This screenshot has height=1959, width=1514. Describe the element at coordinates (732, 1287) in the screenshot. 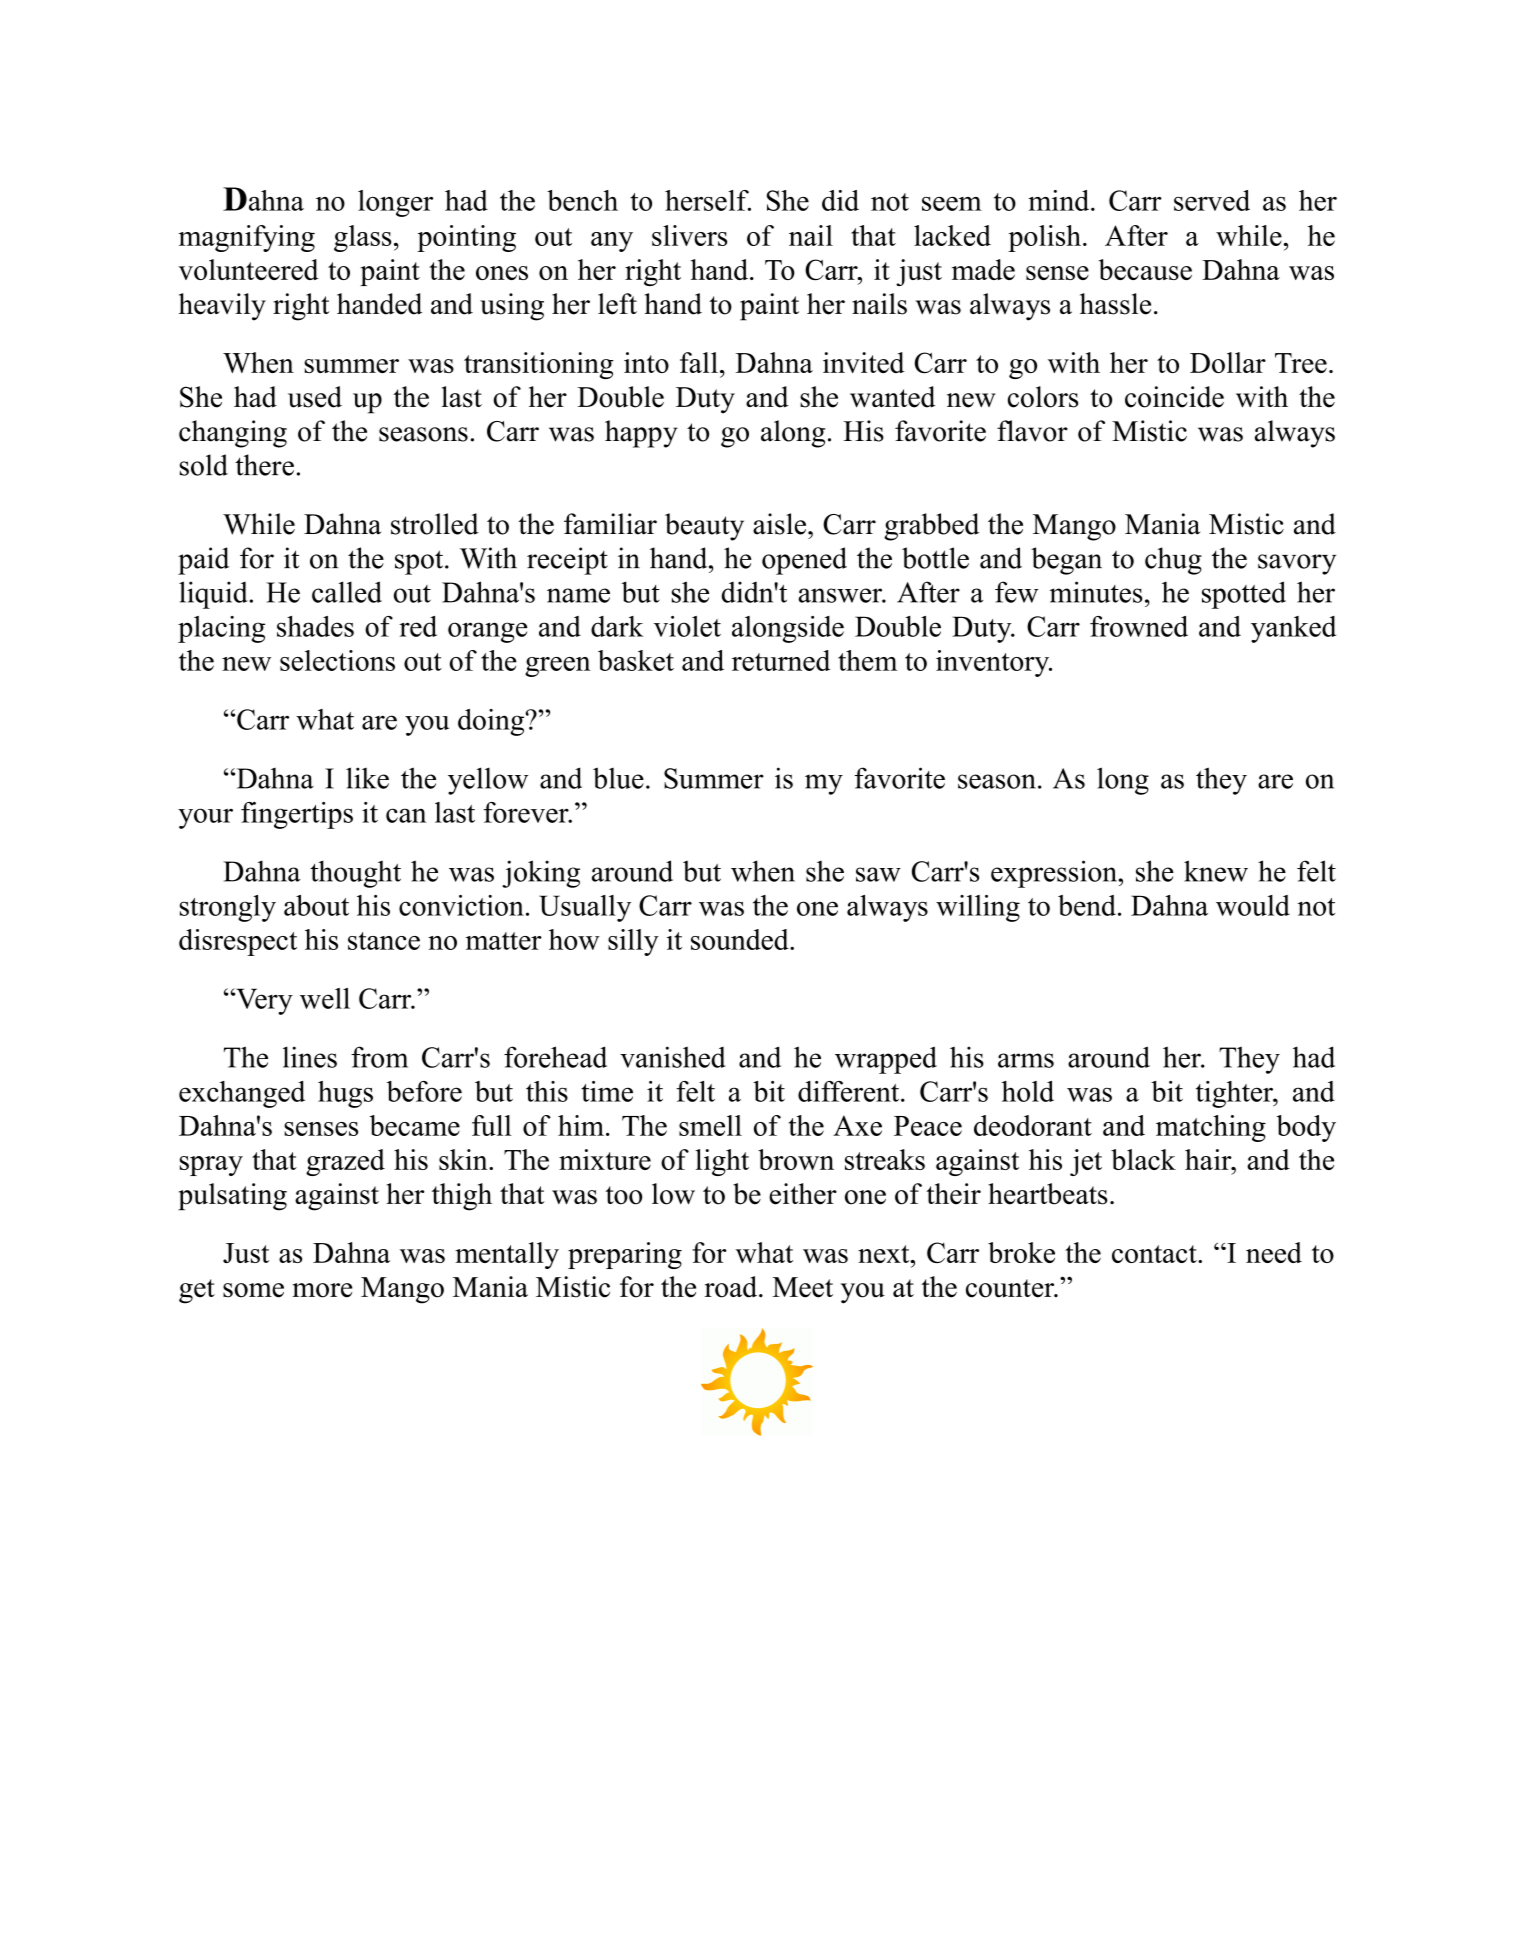

I see `road` at that location.
